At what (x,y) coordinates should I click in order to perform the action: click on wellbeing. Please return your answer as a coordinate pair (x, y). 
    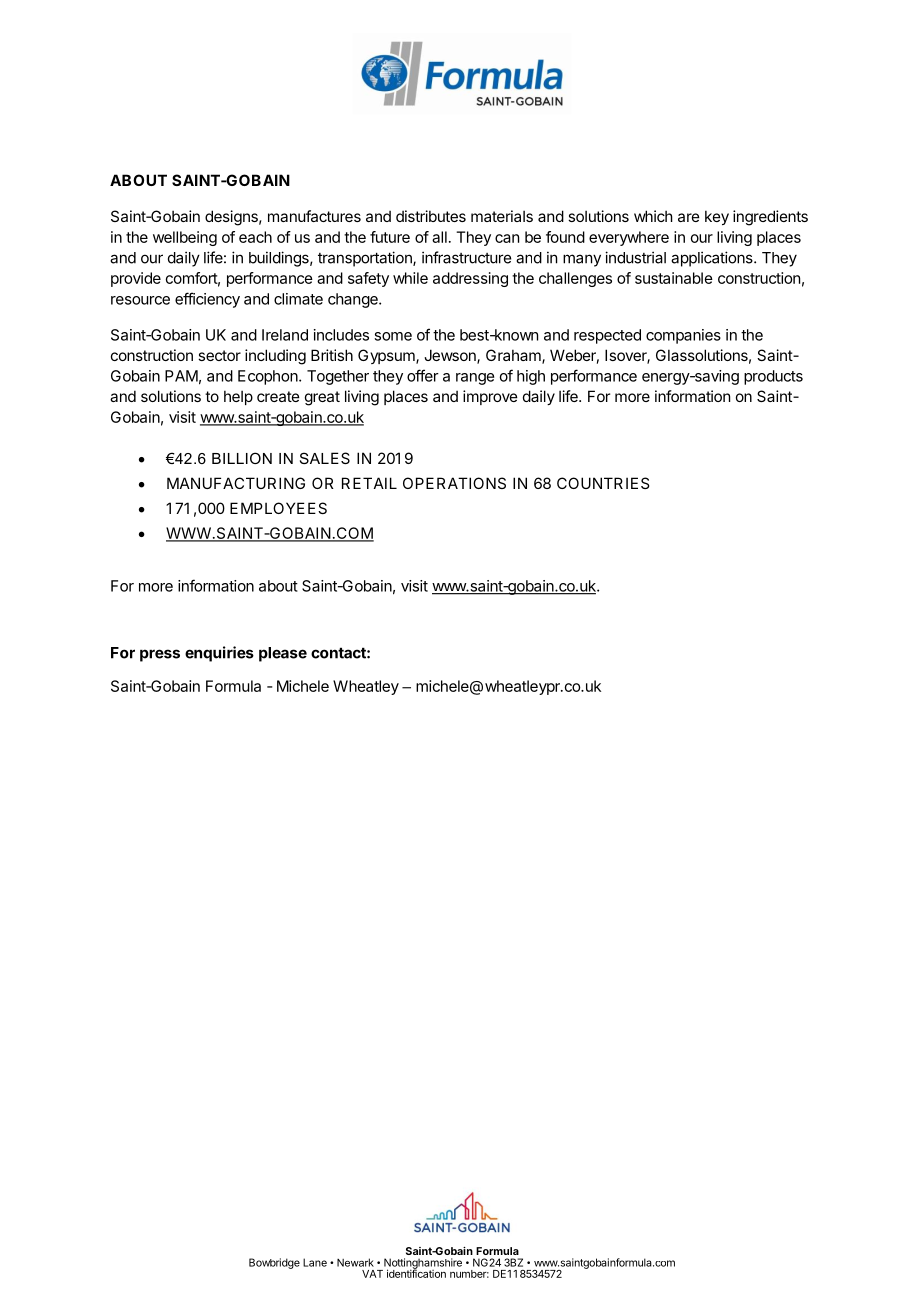
    Looking at the image, I should click on (185, 238).
